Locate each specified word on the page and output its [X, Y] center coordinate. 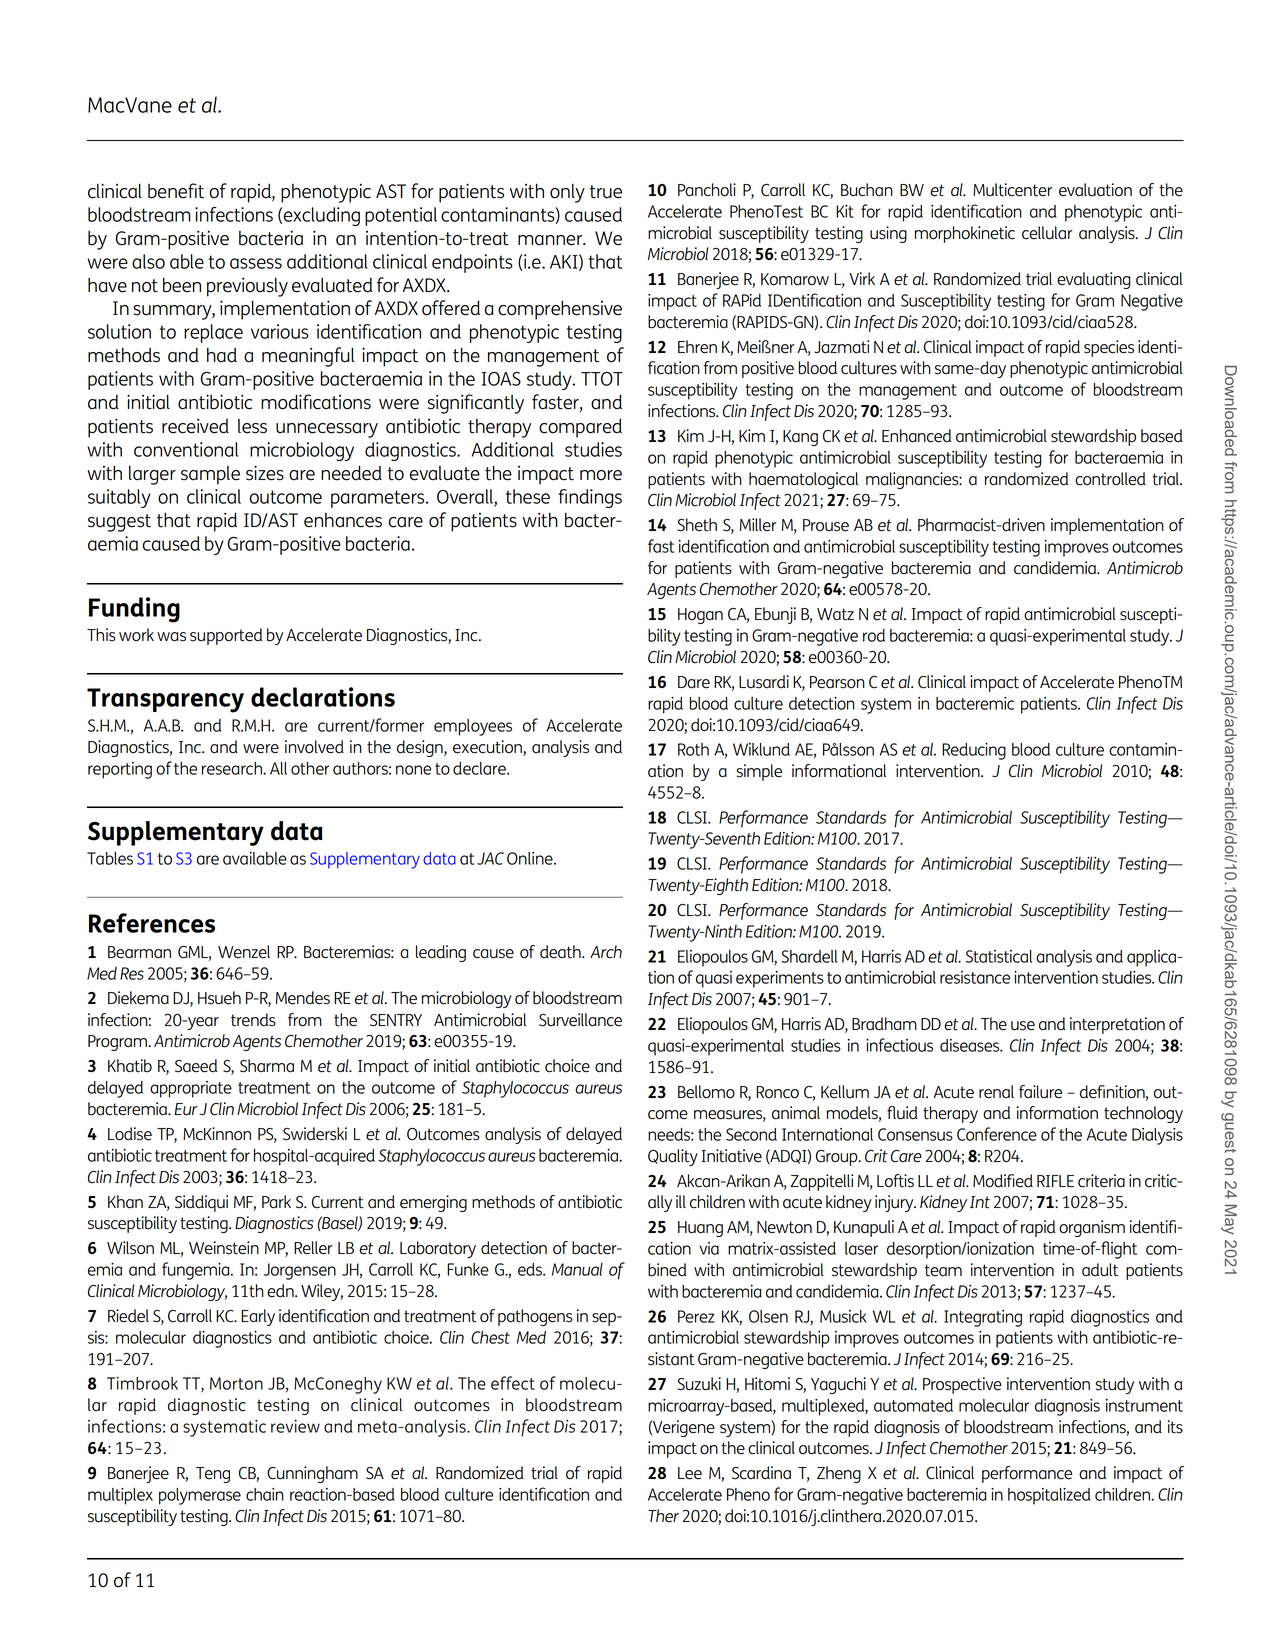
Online [531, 858]
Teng [213, 1475]
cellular [1047, 233]
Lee [690, 1473]
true [606, 192]
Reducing [974, 751]
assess [256, 263]
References [152, 923]
